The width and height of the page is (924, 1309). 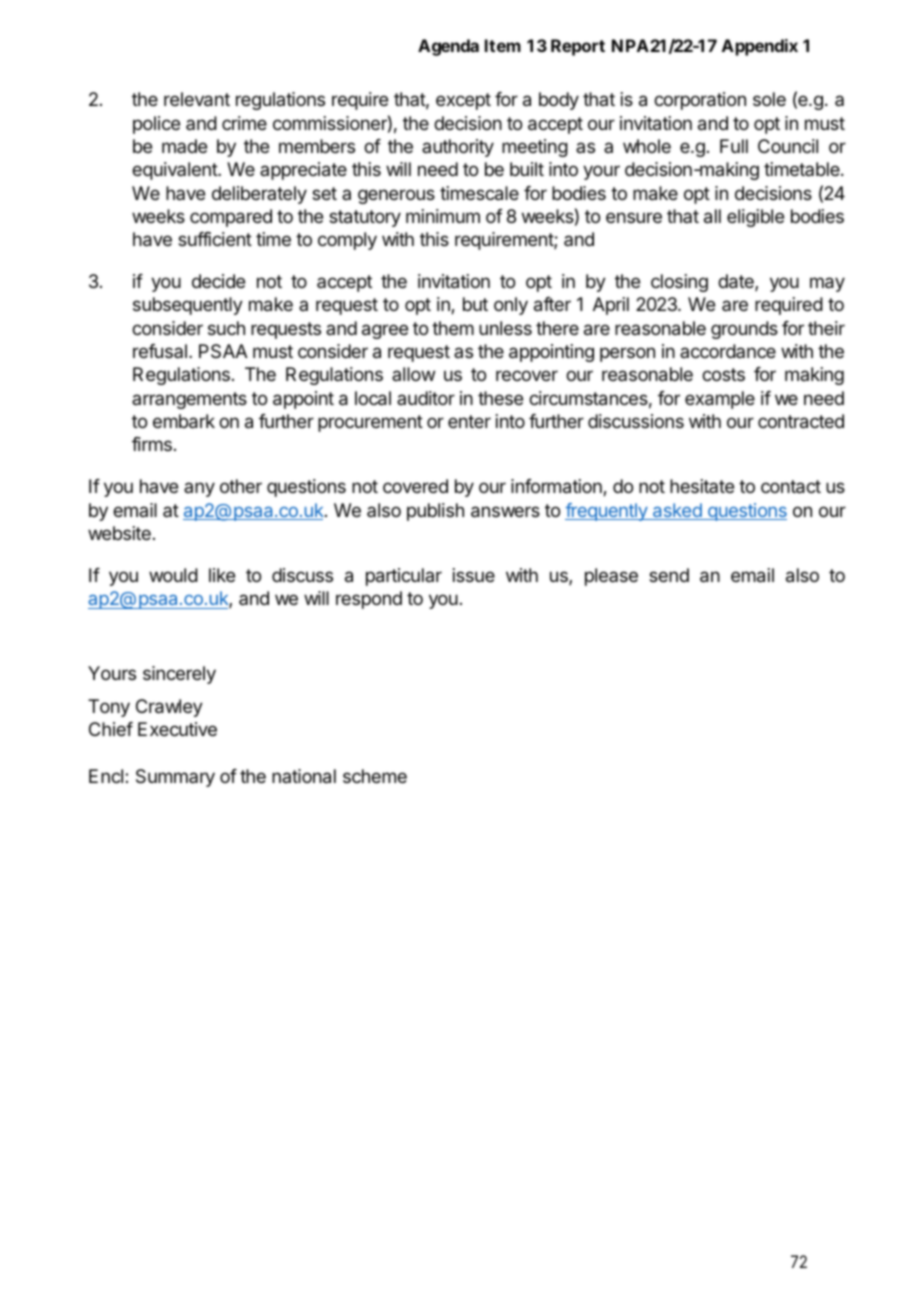 I want to click on scheme, so click(x=375, y=776).
